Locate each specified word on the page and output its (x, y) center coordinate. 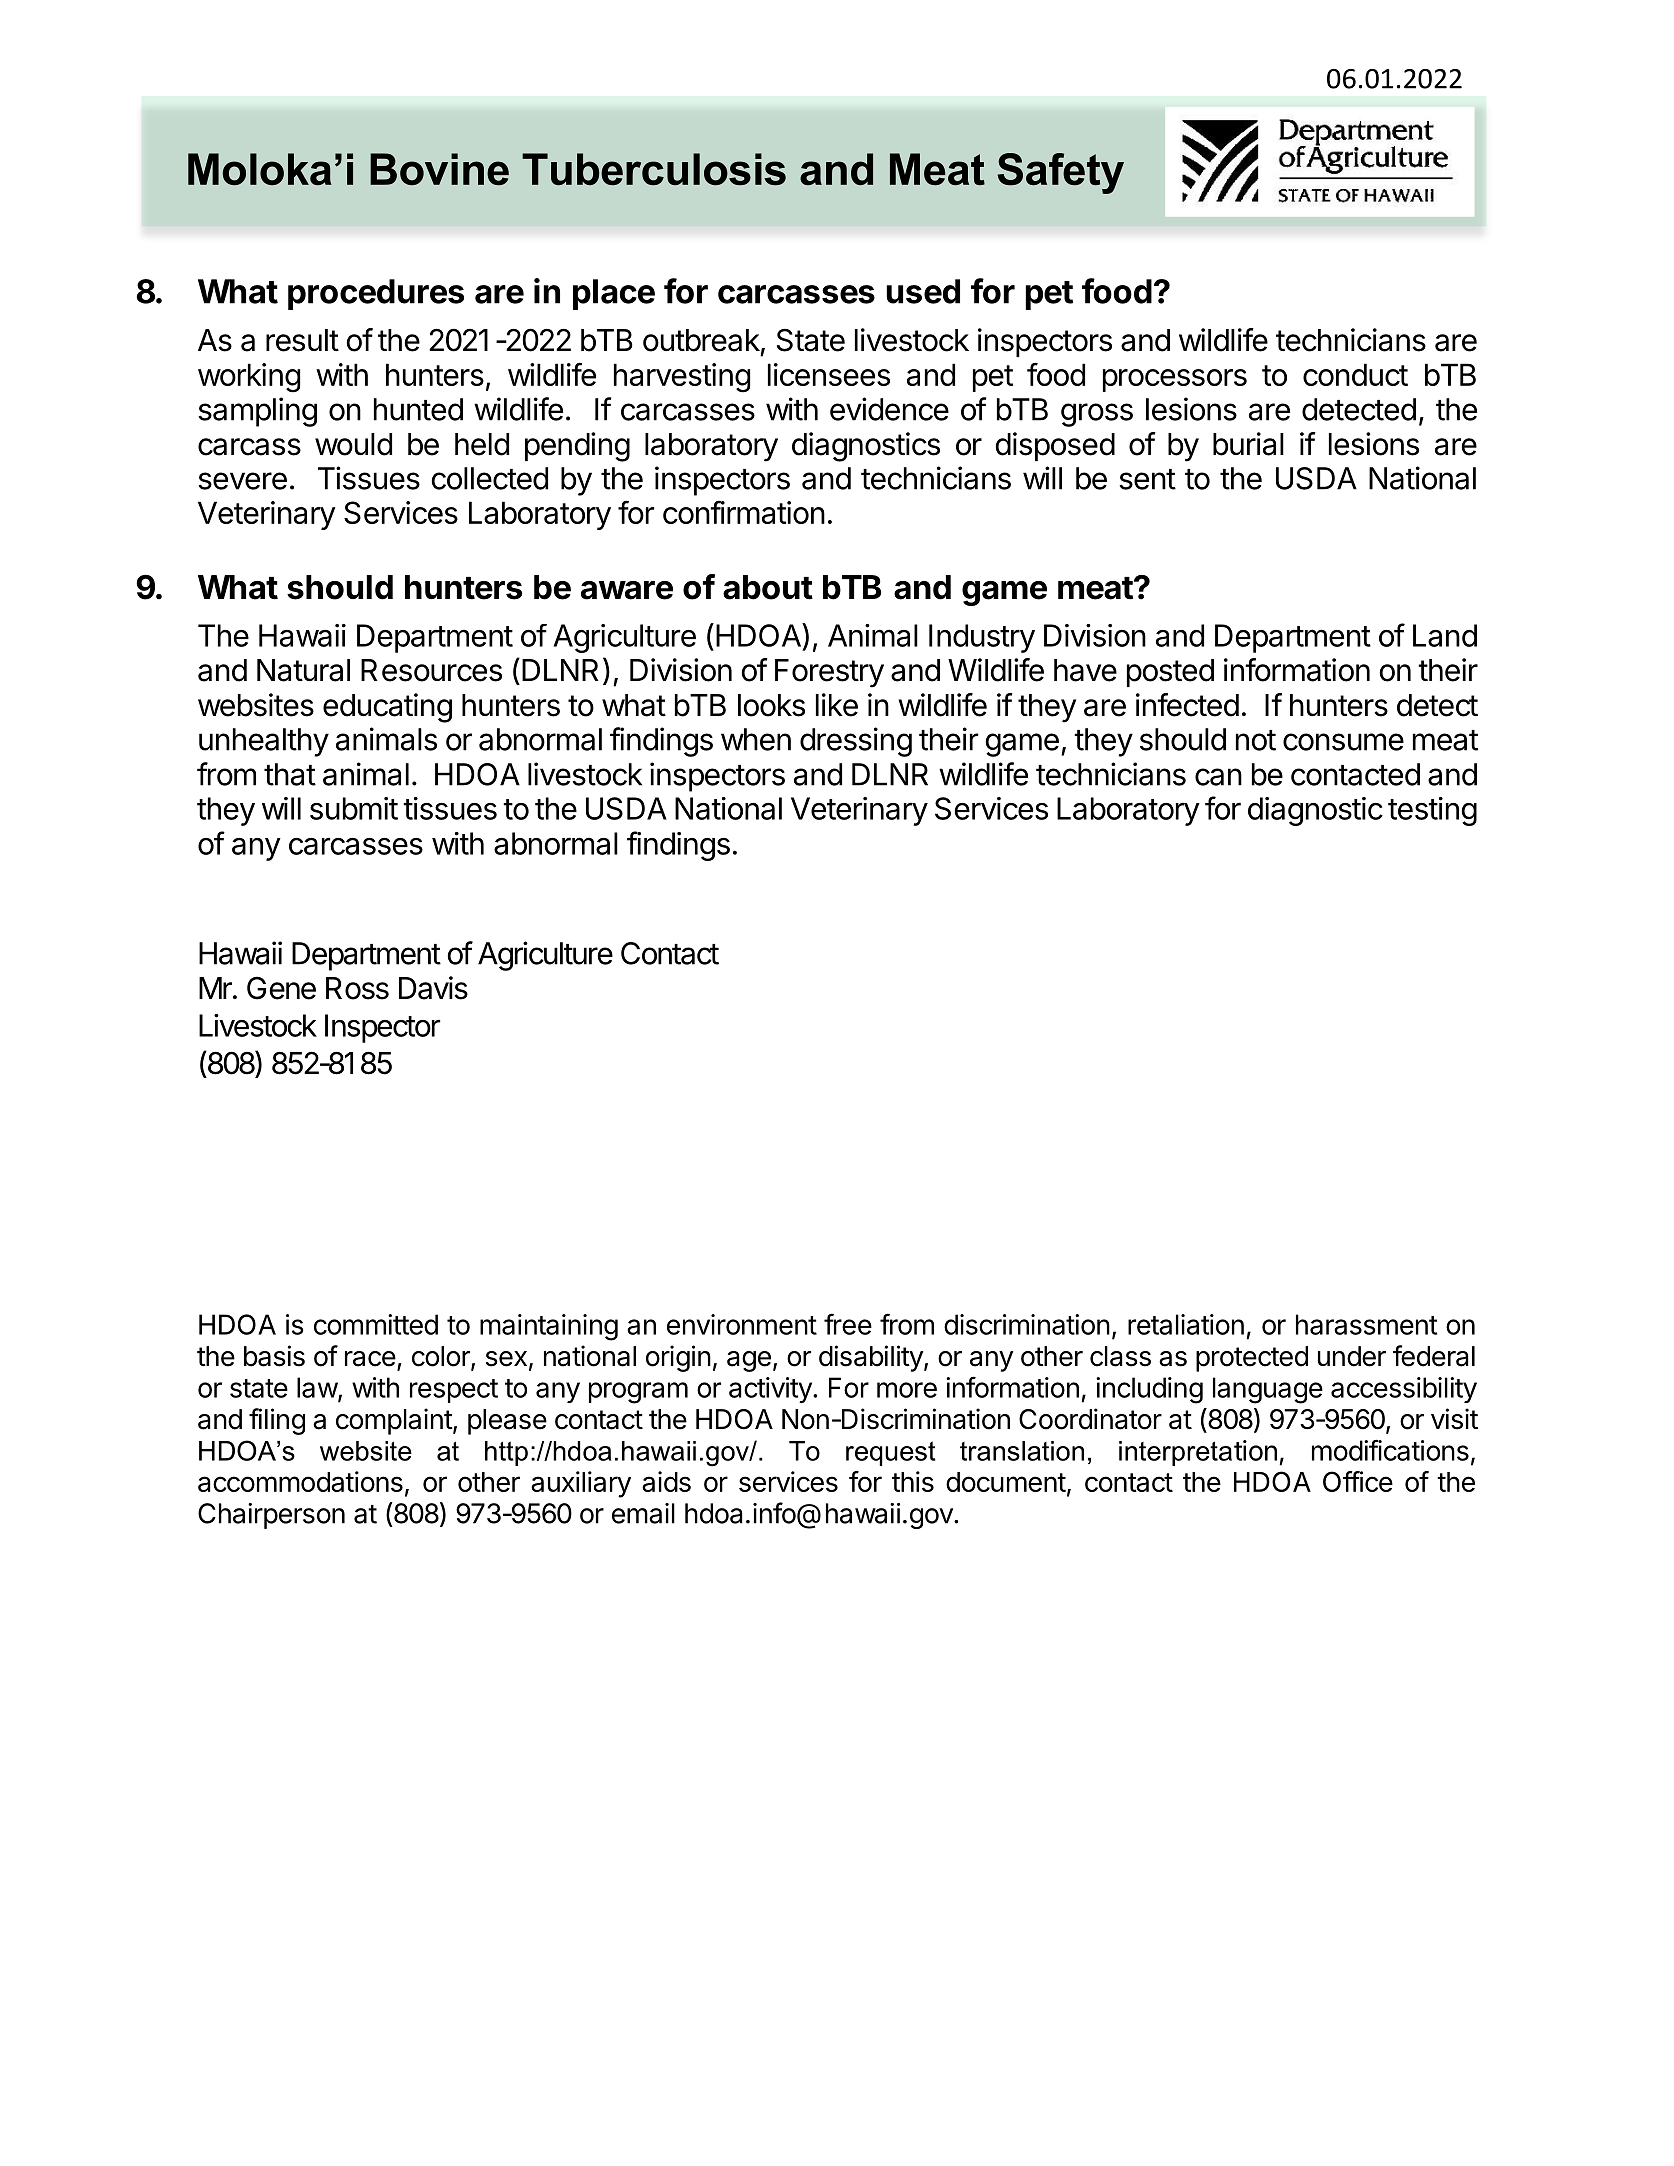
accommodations (300, 1481)
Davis (433, 988)
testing (1432, 811)
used (923, 291)
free (848, 1324)
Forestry (829, 673)
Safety (1060, 173)
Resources (431, 670)
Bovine (439, 169)
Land (1445, 635)
